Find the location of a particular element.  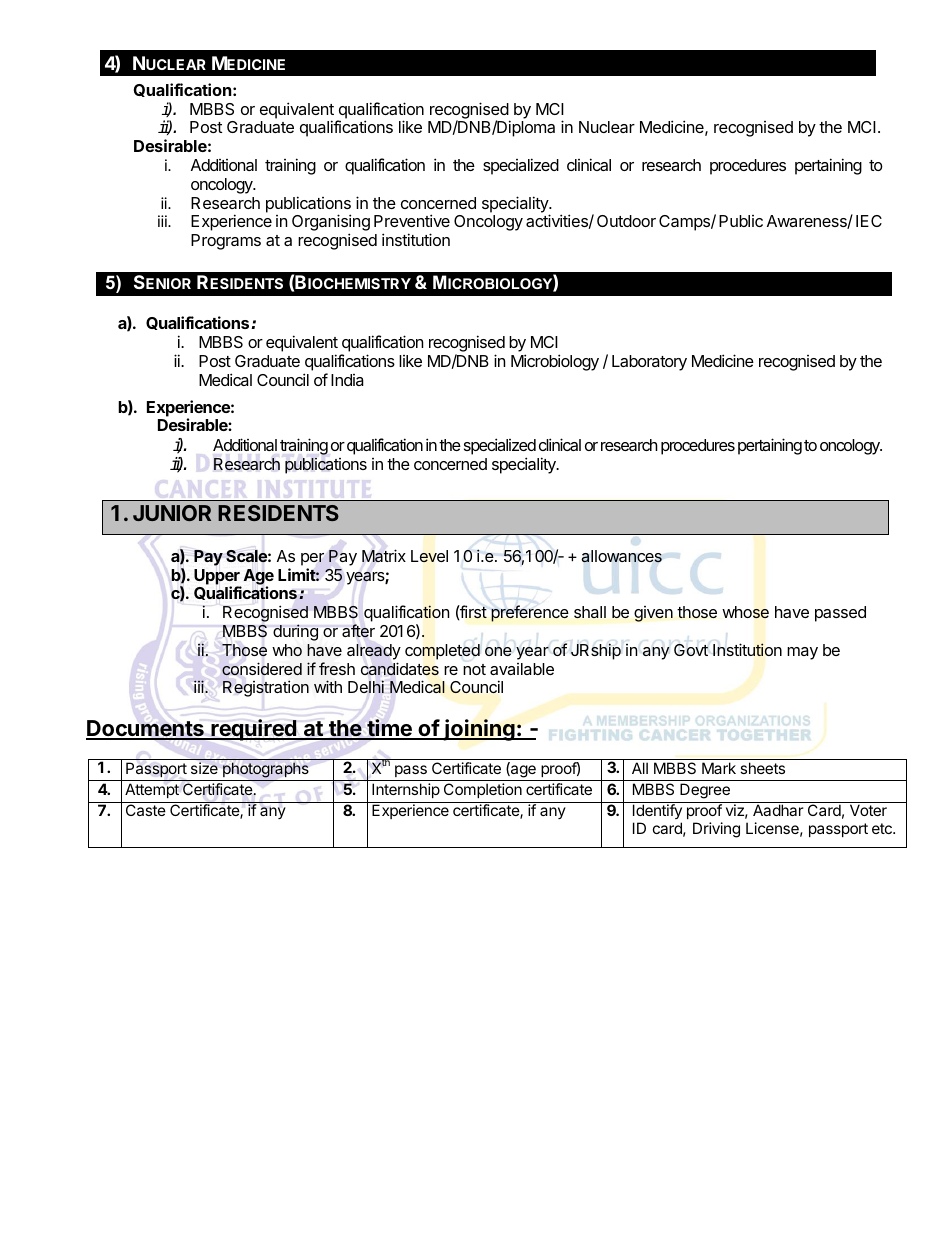

IEC is located at coordinates (869, 221).
